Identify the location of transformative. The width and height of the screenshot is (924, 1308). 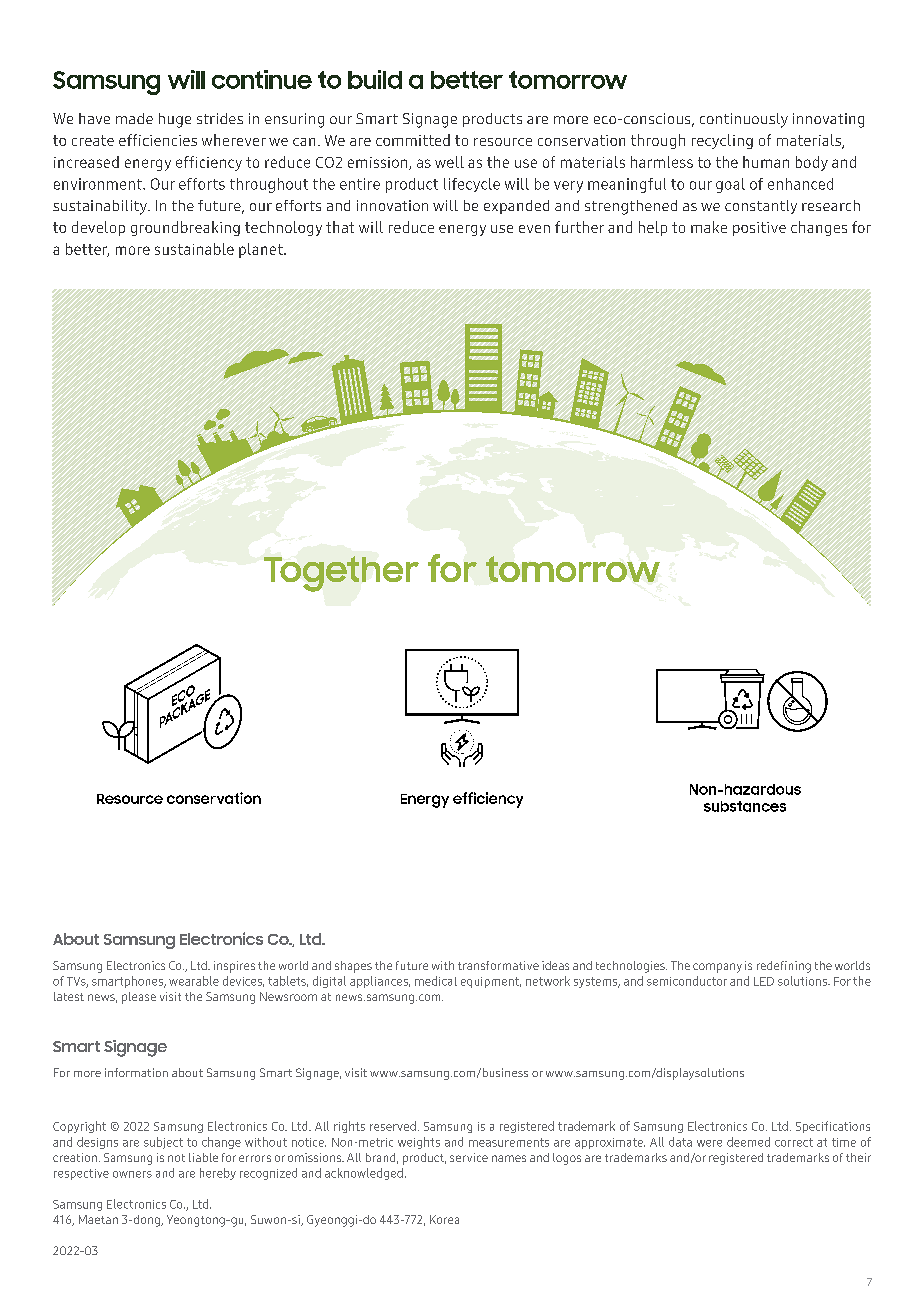
(498, 965).
